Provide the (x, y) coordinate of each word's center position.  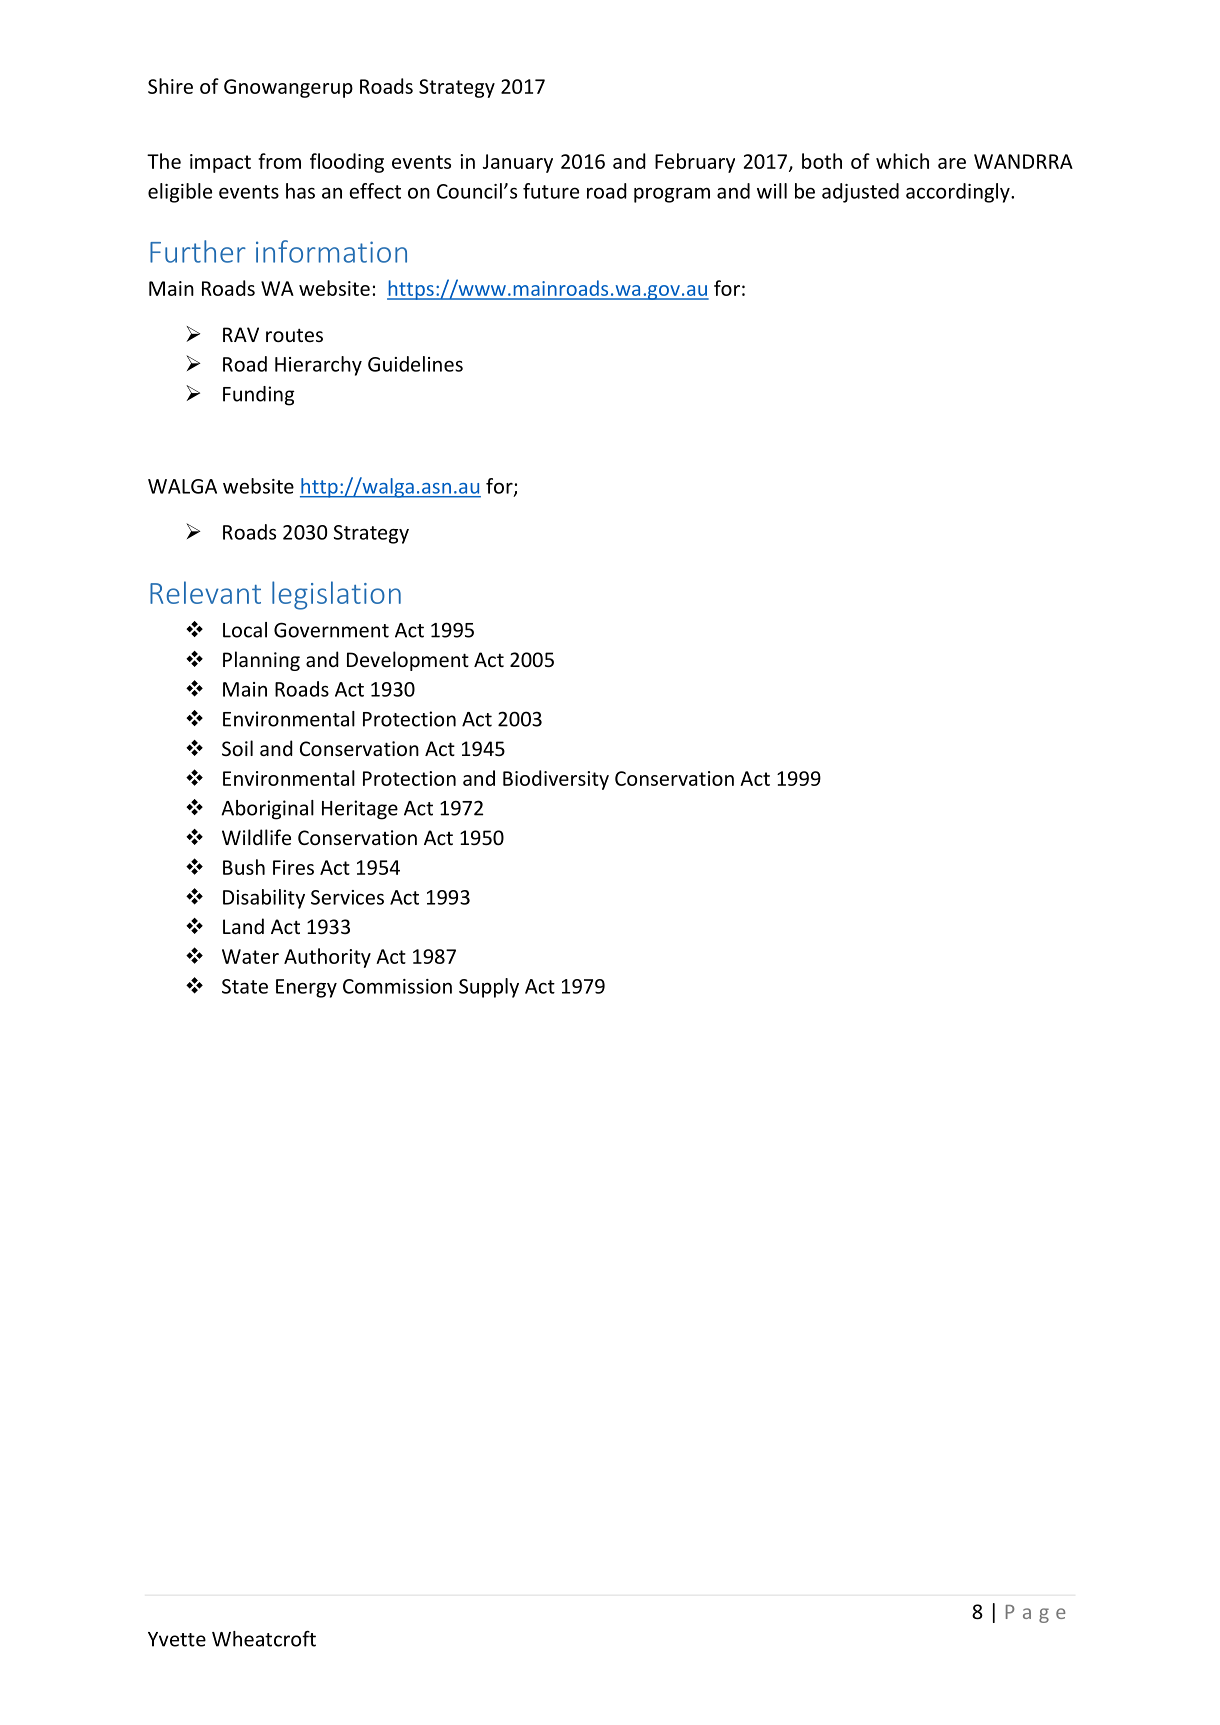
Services (347, 897)
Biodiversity (556, 780)
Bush (244, 867)
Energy (306, 988)
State (245, 986)
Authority (327, 958)
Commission (397, 986)
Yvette (177, 1639)
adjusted (860, 193)
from (279, 161)
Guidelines (415, 364)
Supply (489, 988)
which (902, 161)
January (518, 163)
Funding (259, 396)
